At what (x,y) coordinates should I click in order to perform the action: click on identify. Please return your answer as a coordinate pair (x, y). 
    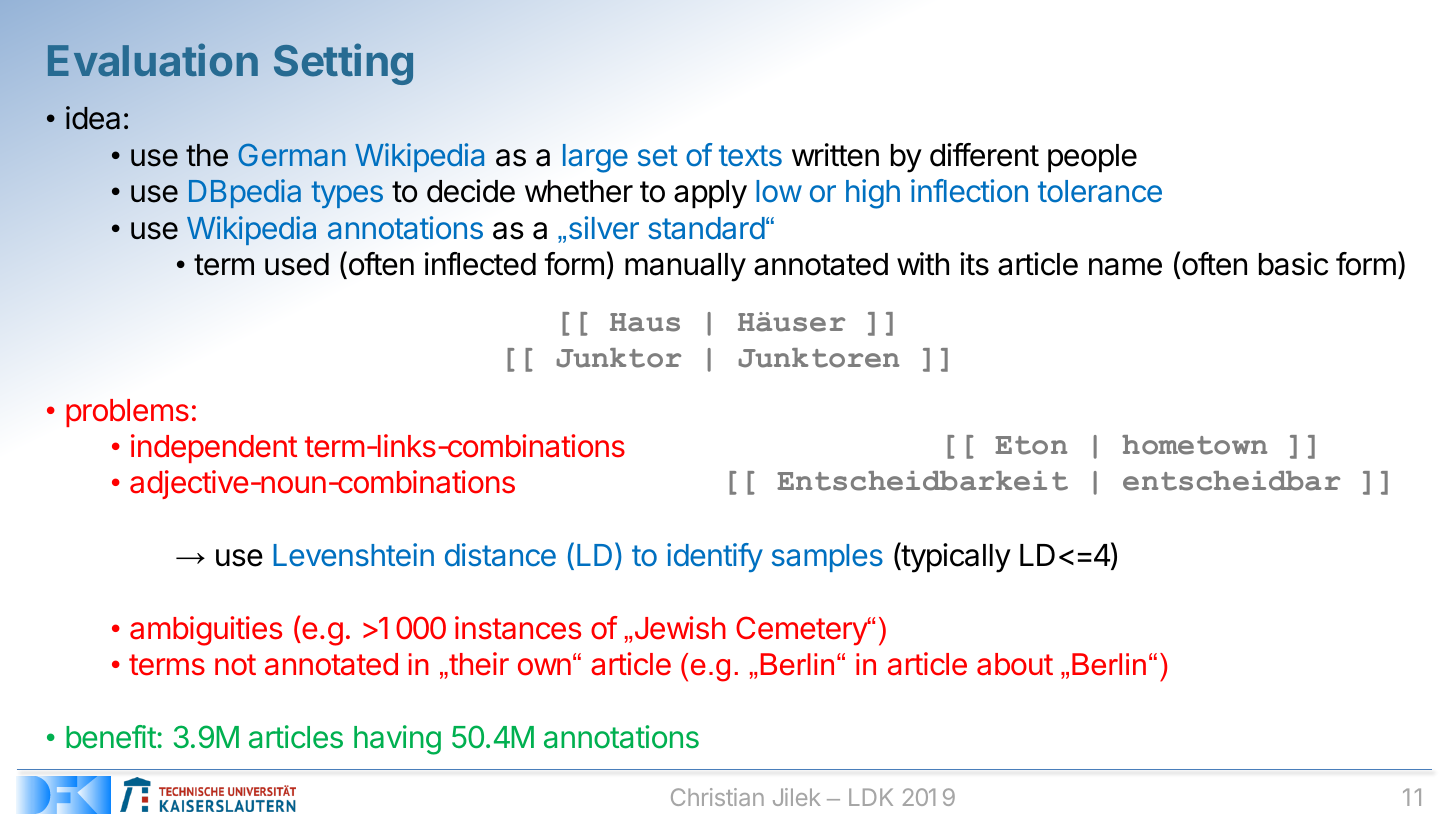
    Looking at the image, I should click on (715, 557).
